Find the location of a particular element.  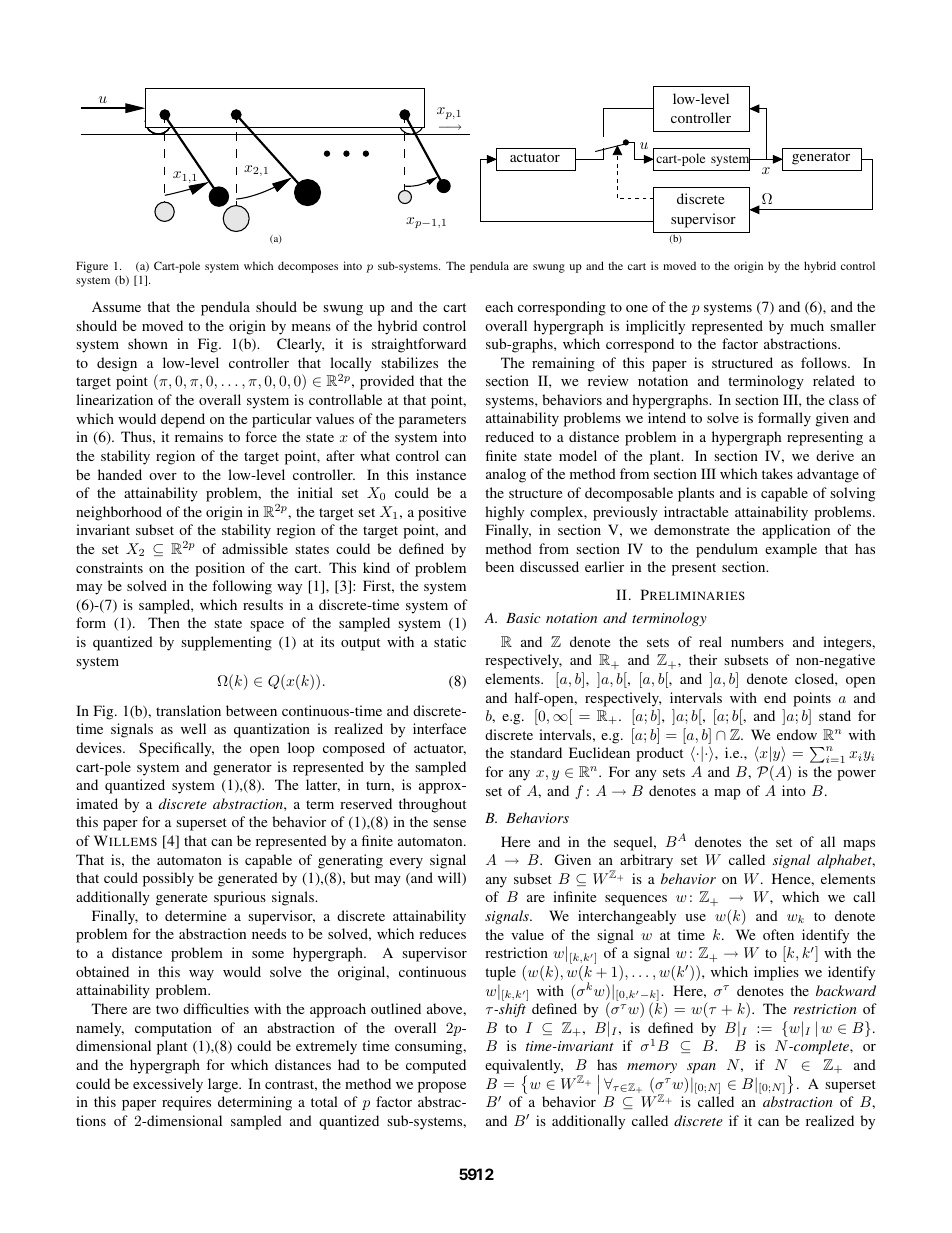

sense is located at coordinates (449, 823).
